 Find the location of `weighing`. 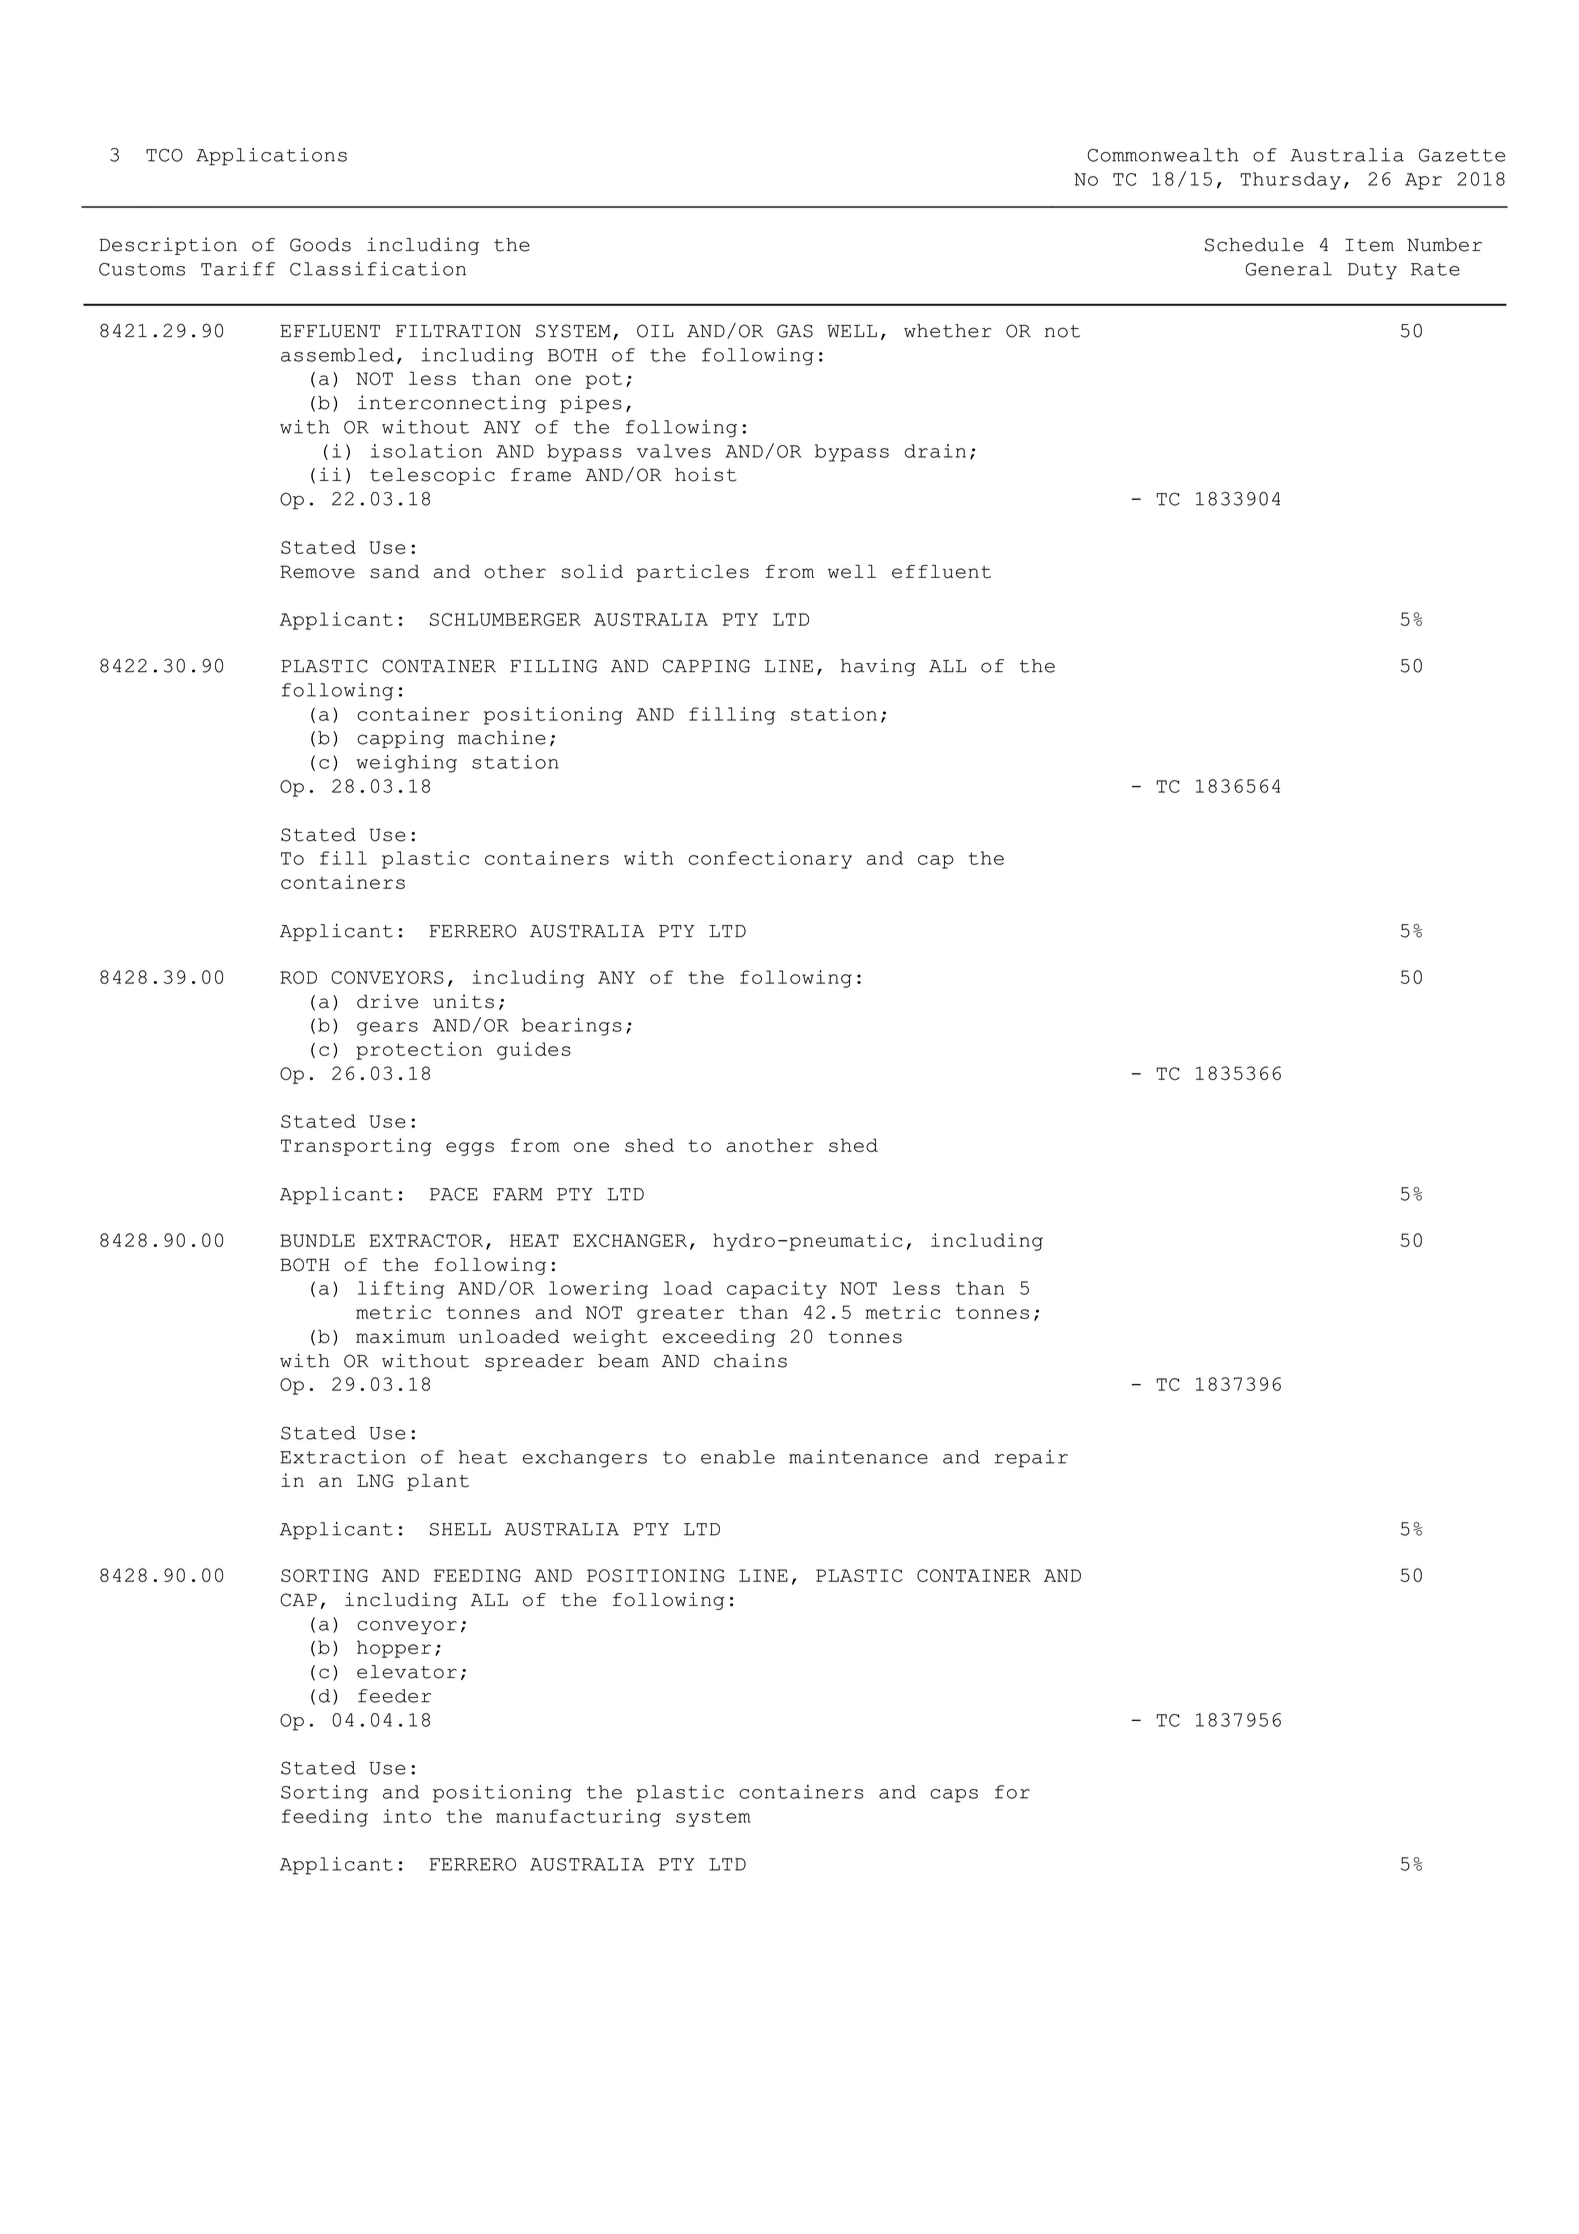

weighing is located at coordinates (407, 764).
